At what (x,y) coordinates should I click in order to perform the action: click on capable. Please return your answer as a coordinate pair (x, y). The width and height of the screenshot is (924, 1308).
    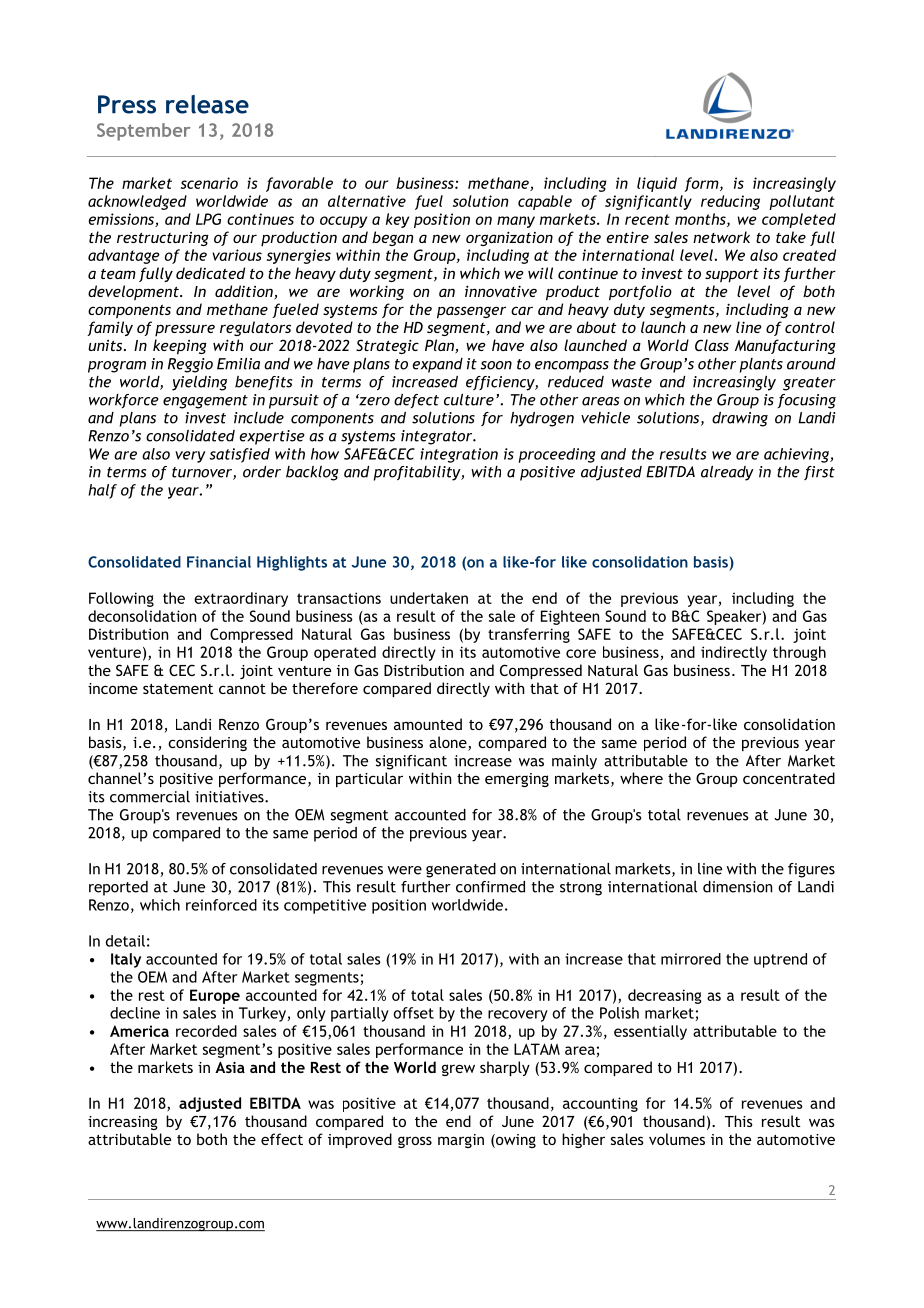
    Looking at the image, I should click on (545, 202).
